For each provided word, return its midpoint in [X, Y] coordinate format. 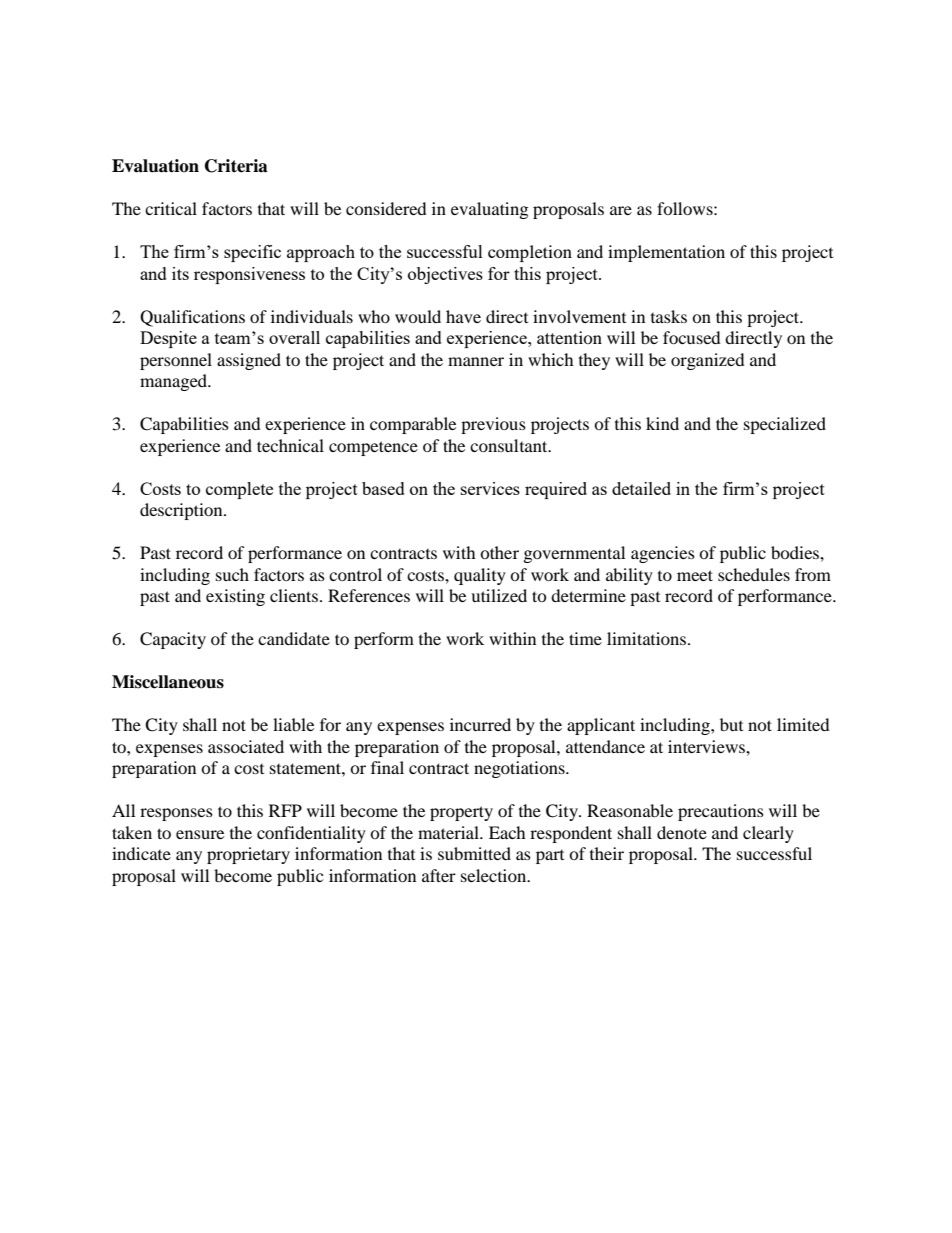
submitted [474, 853]
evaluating [489, 210]
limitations [648, 638]
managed [175, 382]
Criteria [236, 166]
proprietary [248, 855]
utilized [499, 595]
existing [235, 597]
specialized [785, 425]
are [621, 210]
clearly [768, 834]
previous [493, 425]
